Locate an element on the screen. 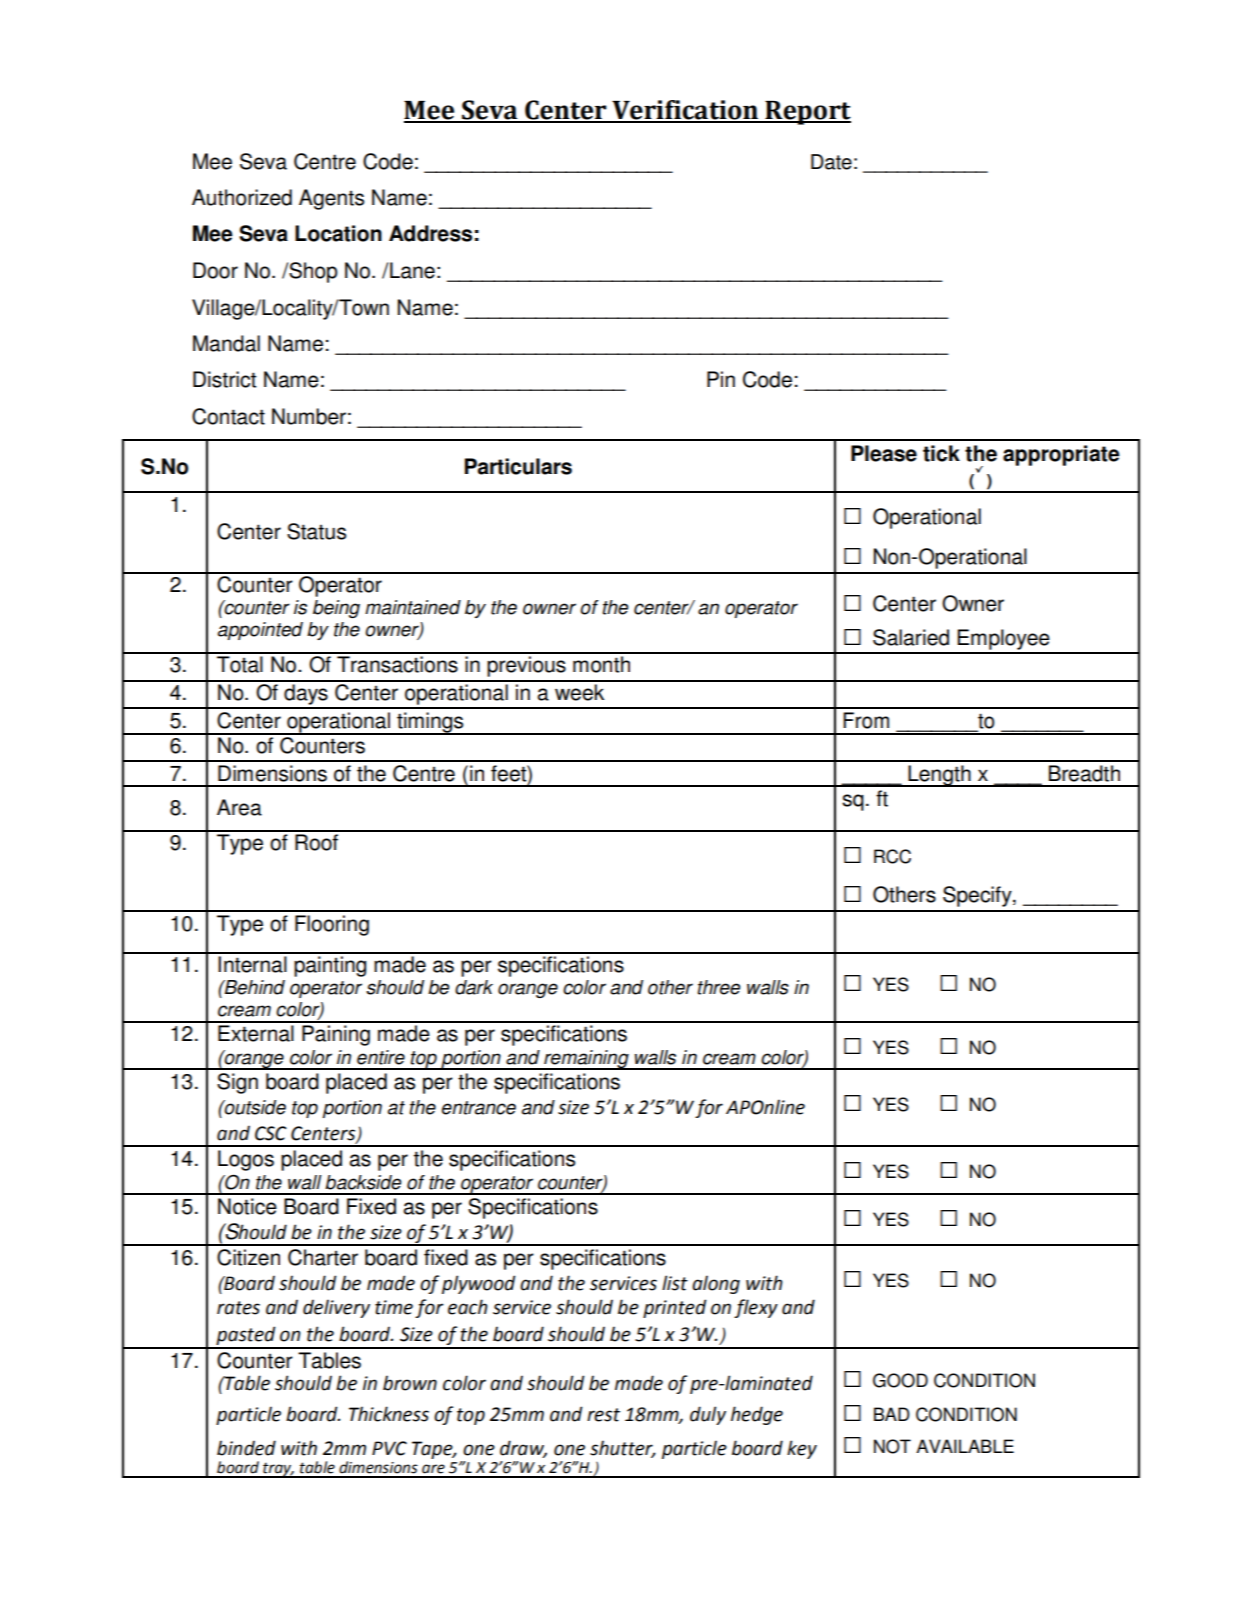  Number is located at coordinates (309, 416).
